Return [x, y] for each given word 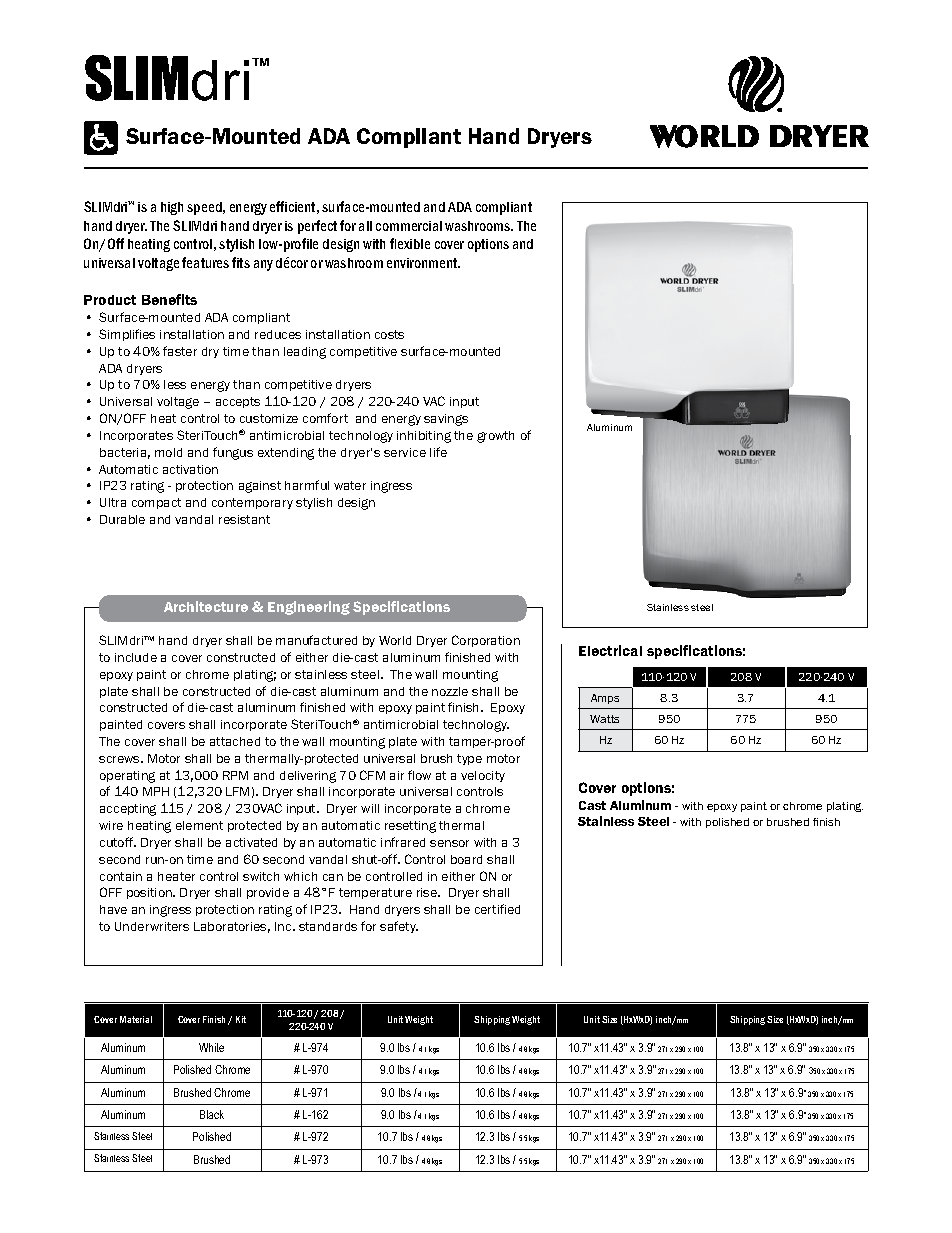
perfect [317, 227]
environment [423, 263]
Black [212, 1114]
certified [497, 909]
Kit [241, 1019]
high [172, 208]
